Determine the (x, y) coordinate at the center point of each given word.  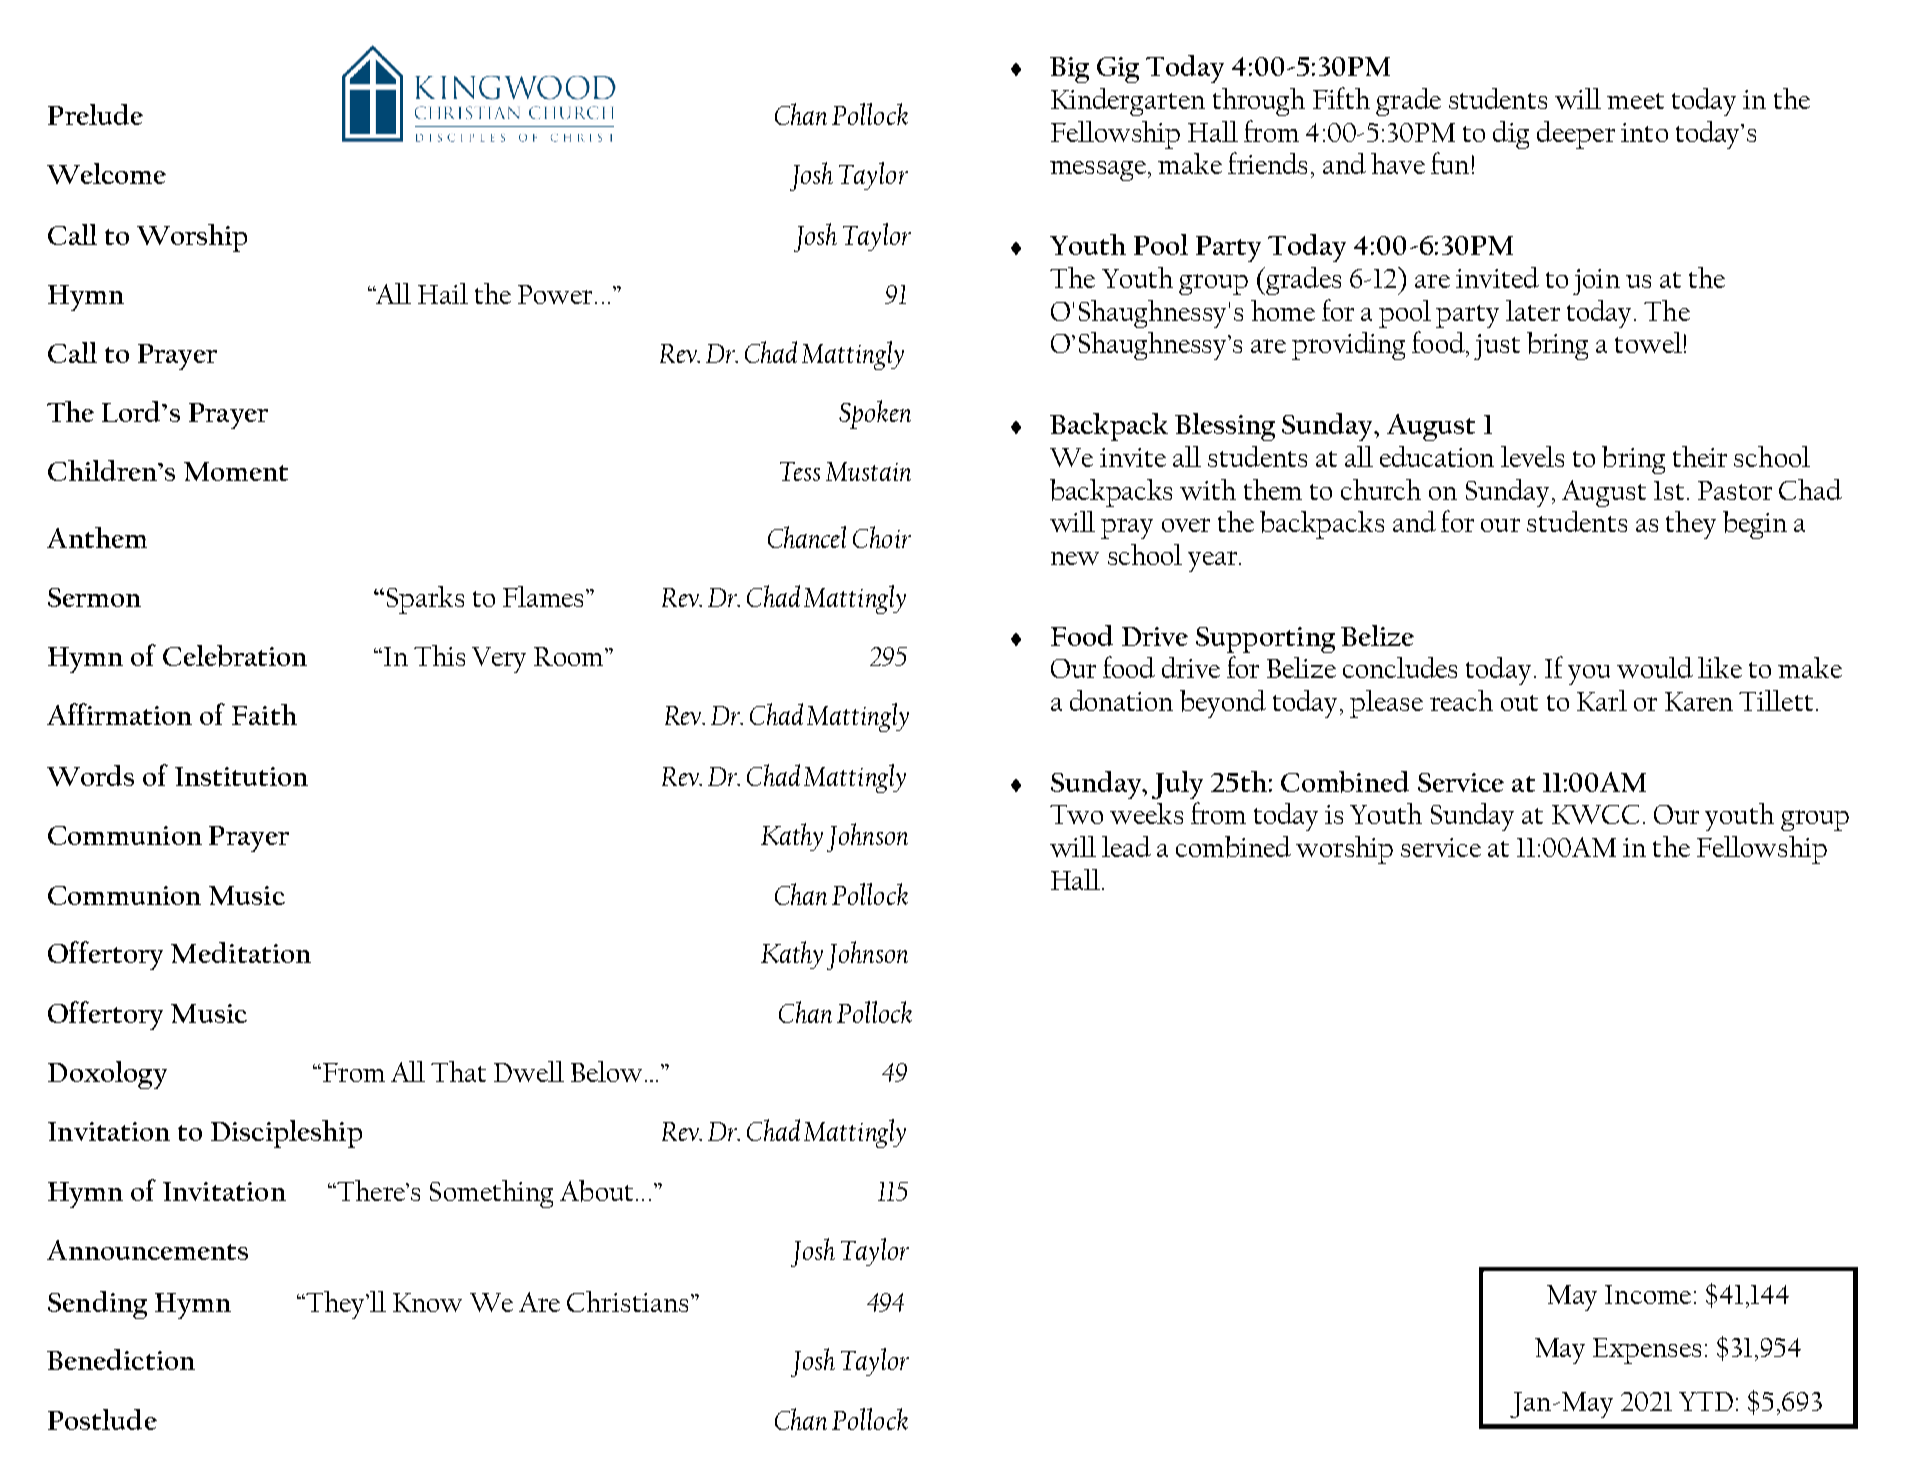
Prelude (95, 114)
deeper (1576, 135)
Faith (264, 714)
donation (1121, 700)
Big (1069, 70)
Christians (627, 1301)
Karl (1602, 700)
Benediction (121, 1359)
